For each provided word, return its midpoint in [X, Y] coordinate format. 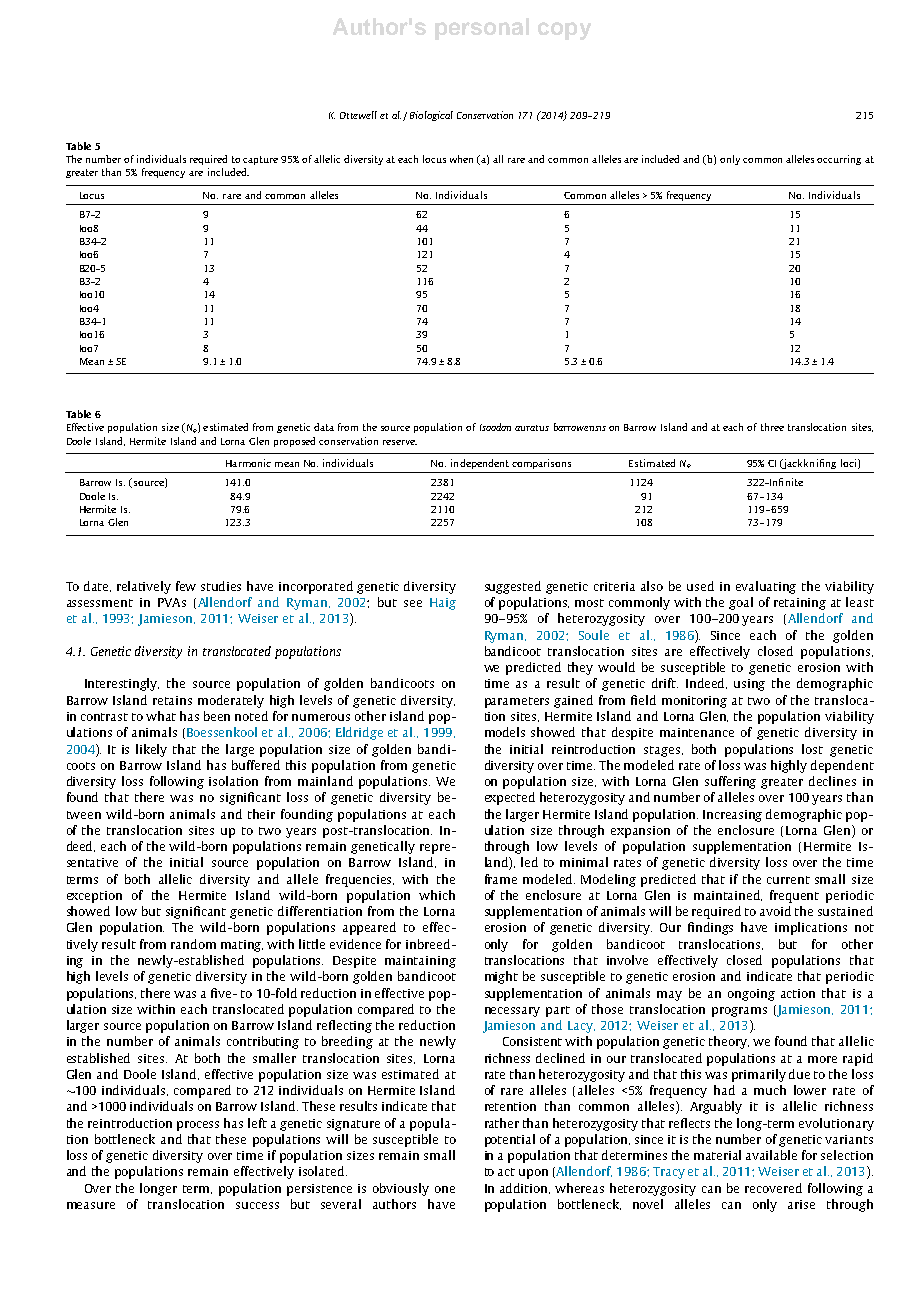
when [461, 159]
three [772, 427]
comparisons [541, 464]
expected [510, 798]
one [445, 1189]
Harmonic [248, 463]
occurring [839, 160]
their [261, 814]
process [198, 1126]
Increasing [732, 816]
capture [260, 160]
